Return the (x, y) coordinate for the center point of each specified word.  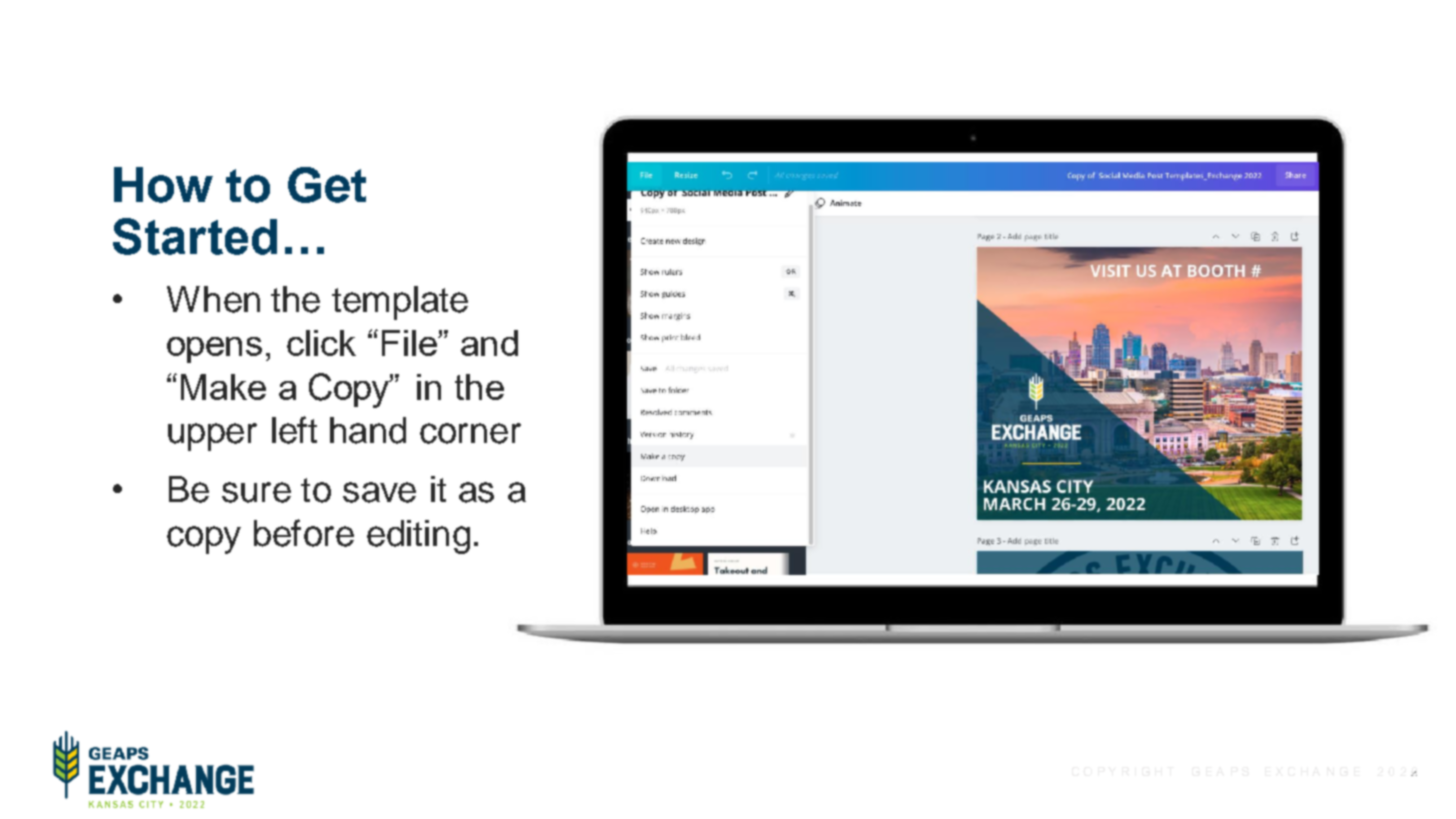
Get (327, 185)
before (304, 533)
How (163, 185)
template (400, 303)
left (294, 430)
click (321, 343)
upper (212, 437)
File (410, 343)
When (213, 299)
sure (256, 492)
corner (470, 433)
